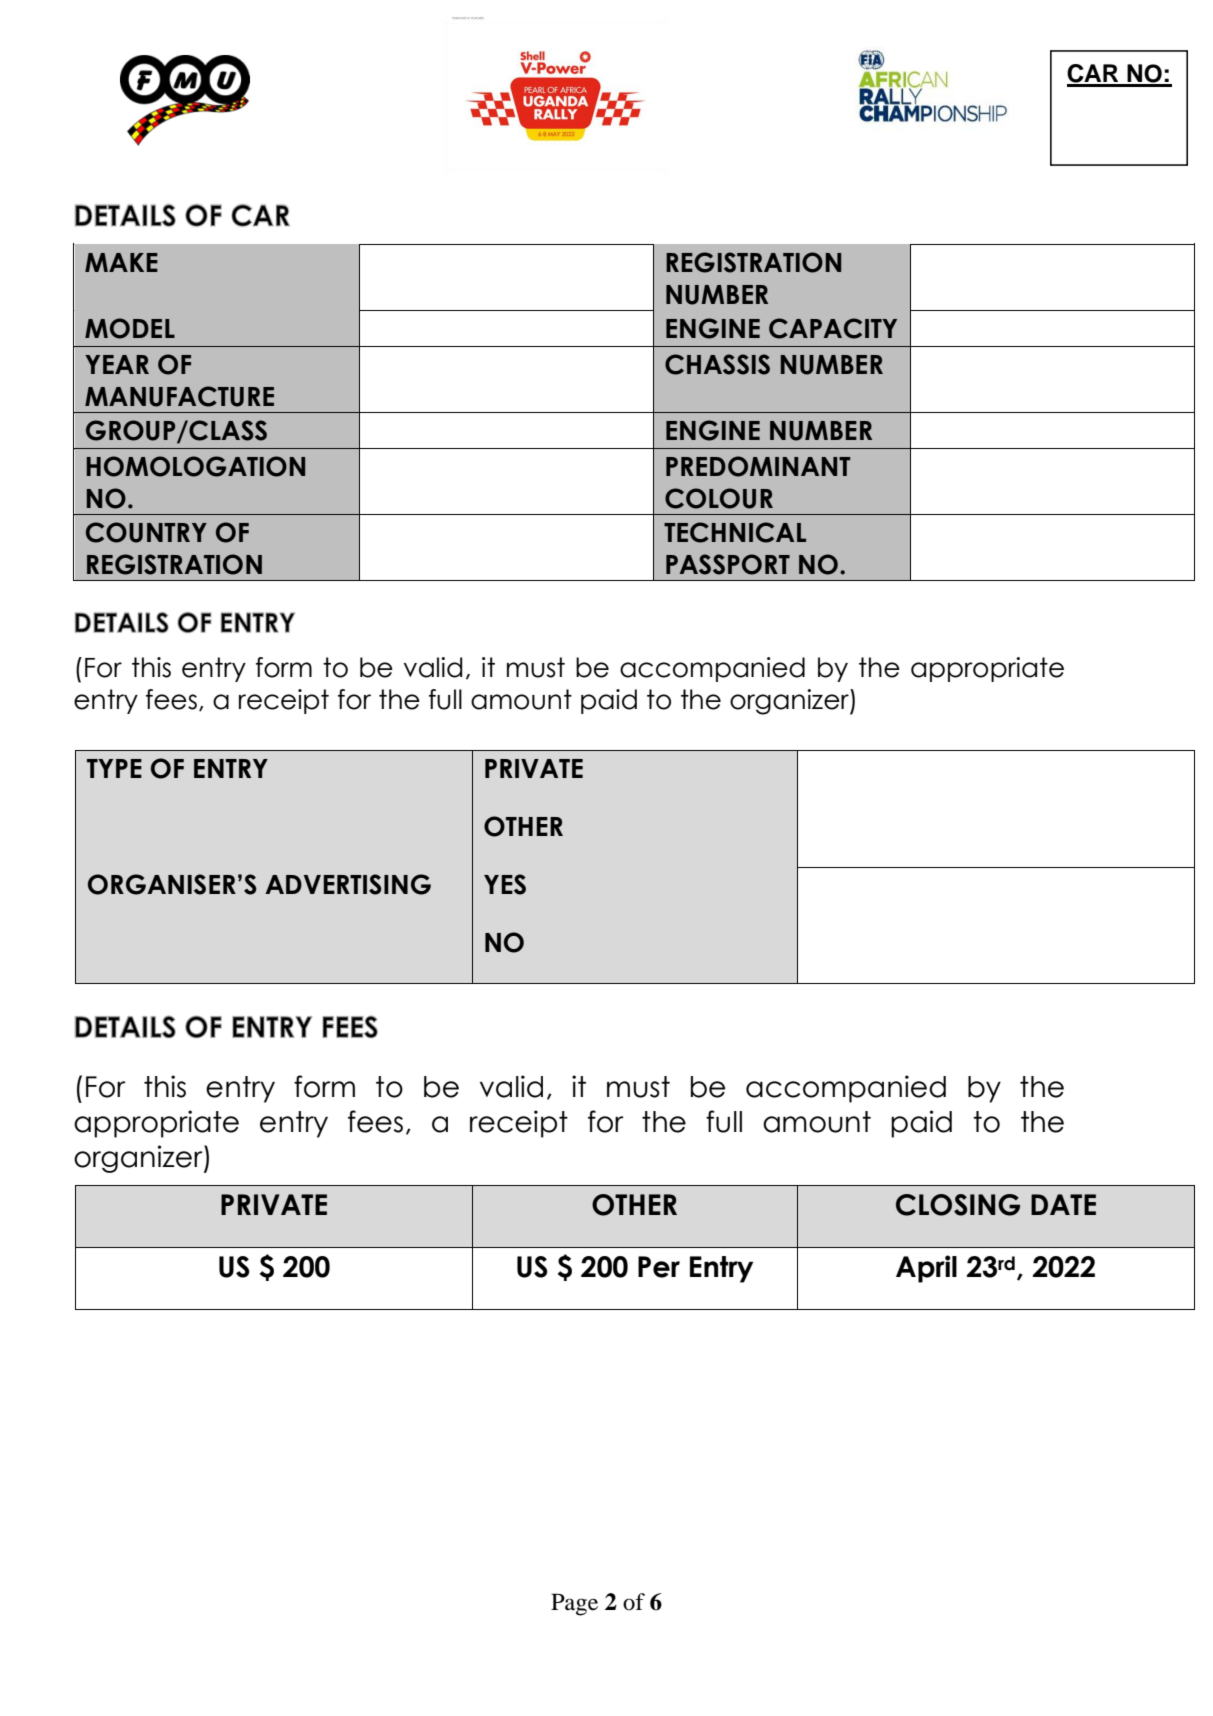 The height and width of the screenshot is (1716, 1213). Describe the element at coordinates (719, 498) in the screenshot. I see `COLOUR` at that location.
